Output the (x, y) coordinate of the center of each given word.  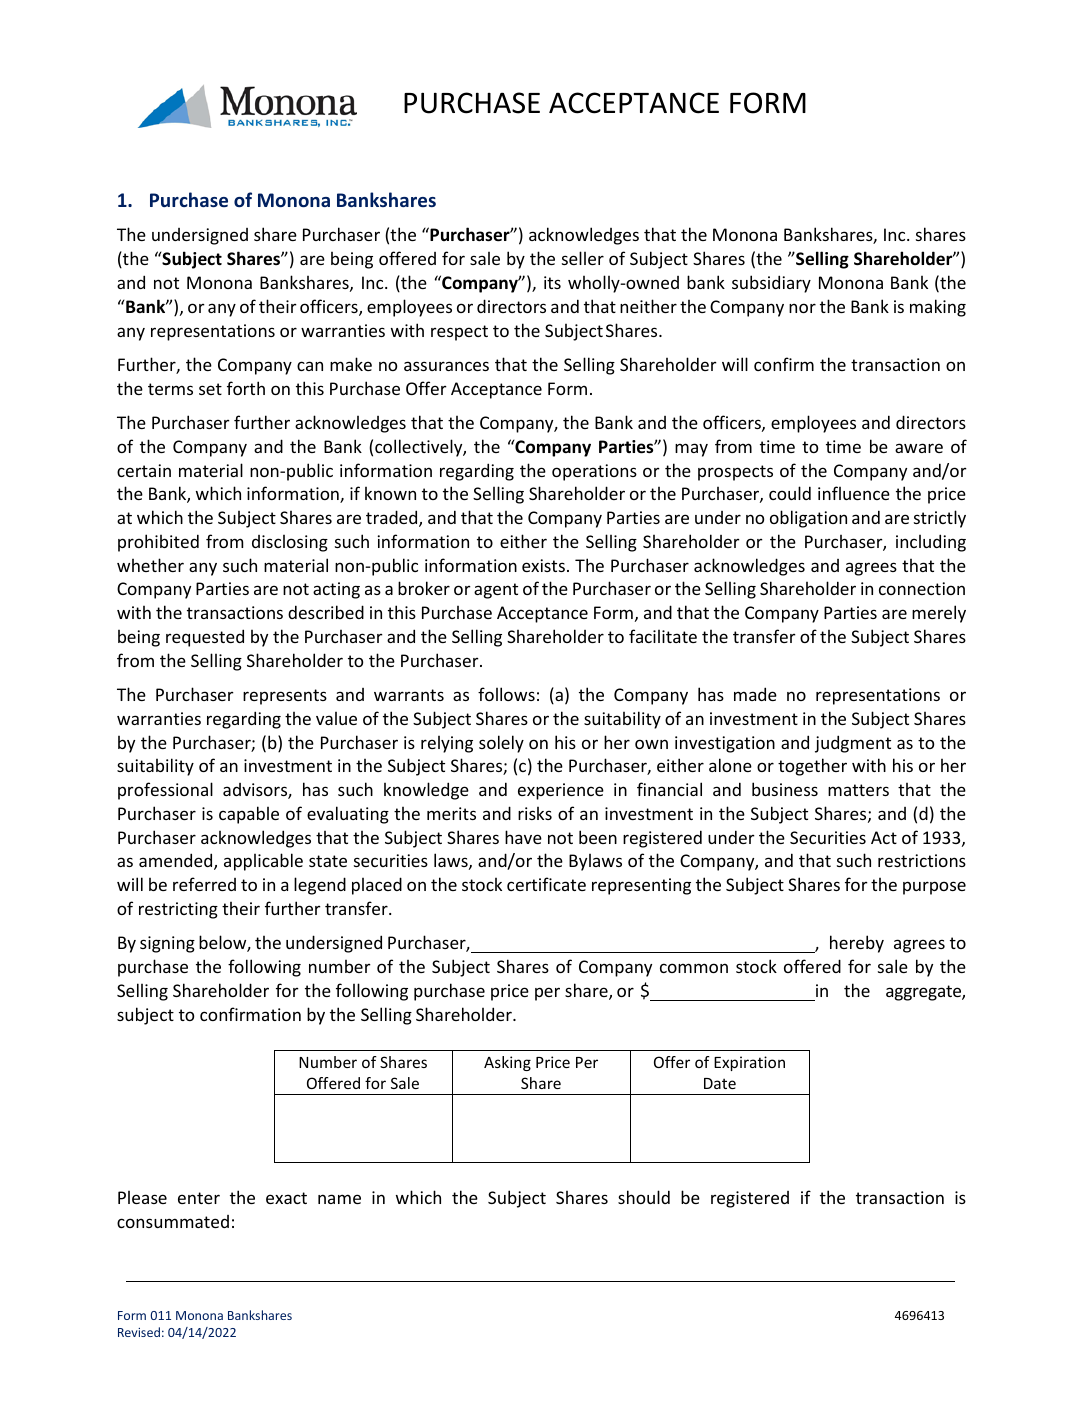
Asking (507, 1063)
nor (802, 308)
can (310, 366)
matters (858, 790)
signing (167, 944)
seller (583, 258)
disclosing (290, 543)
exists (543, 565)
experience (561, 791)
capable (249, 815)
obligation (808, 519)
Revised (139, 1332)
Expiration (749, 1063)
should (644, 1197)
